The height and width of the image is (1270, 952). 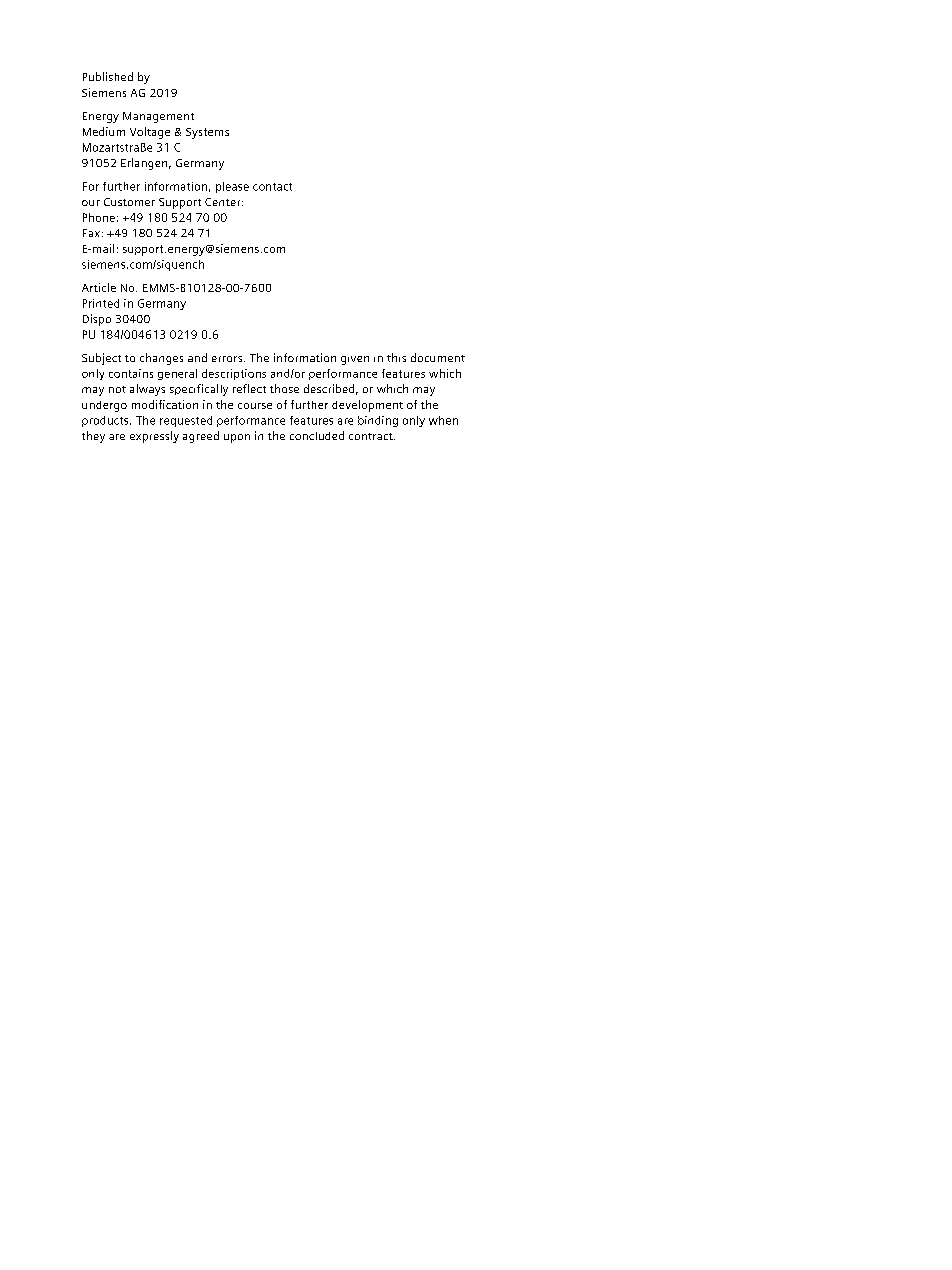 I want to click on Published, so click(x=108, y=76).
